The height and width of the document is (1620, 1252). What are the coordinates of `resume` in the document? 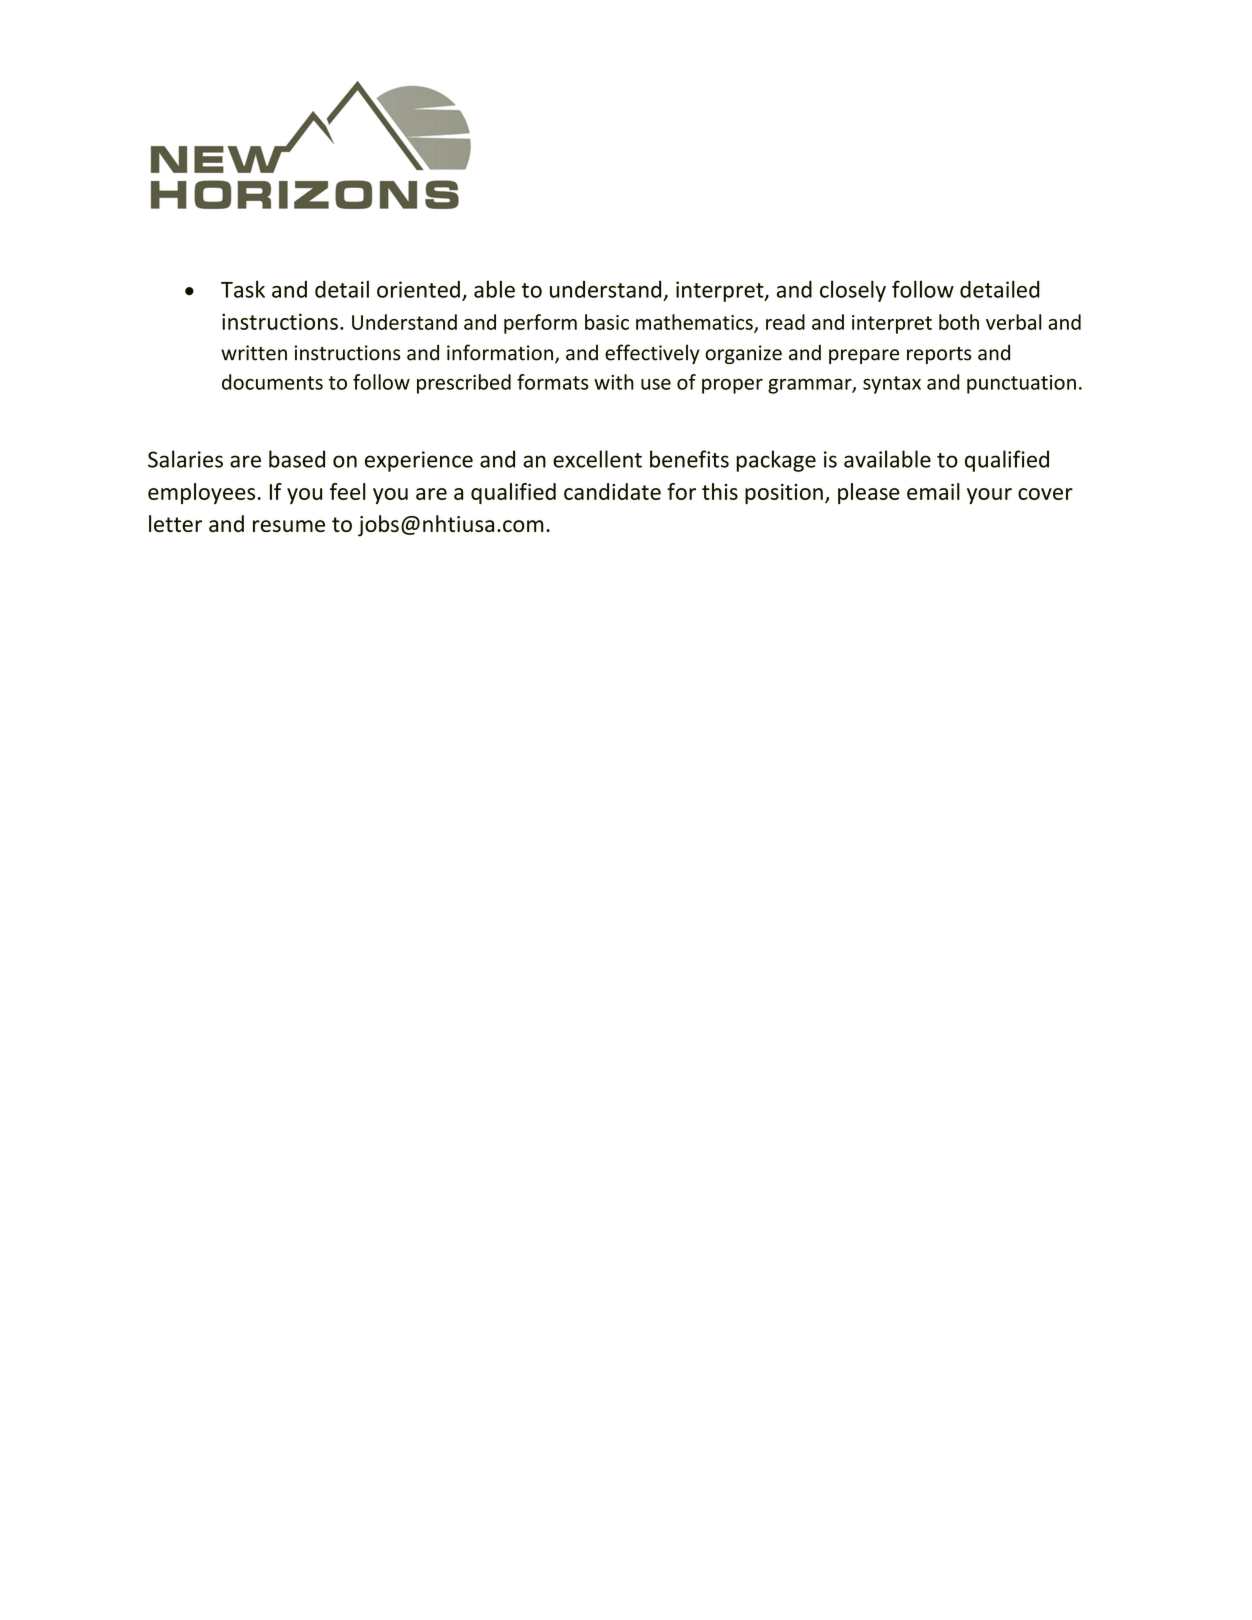 It's located at (289, 526).
